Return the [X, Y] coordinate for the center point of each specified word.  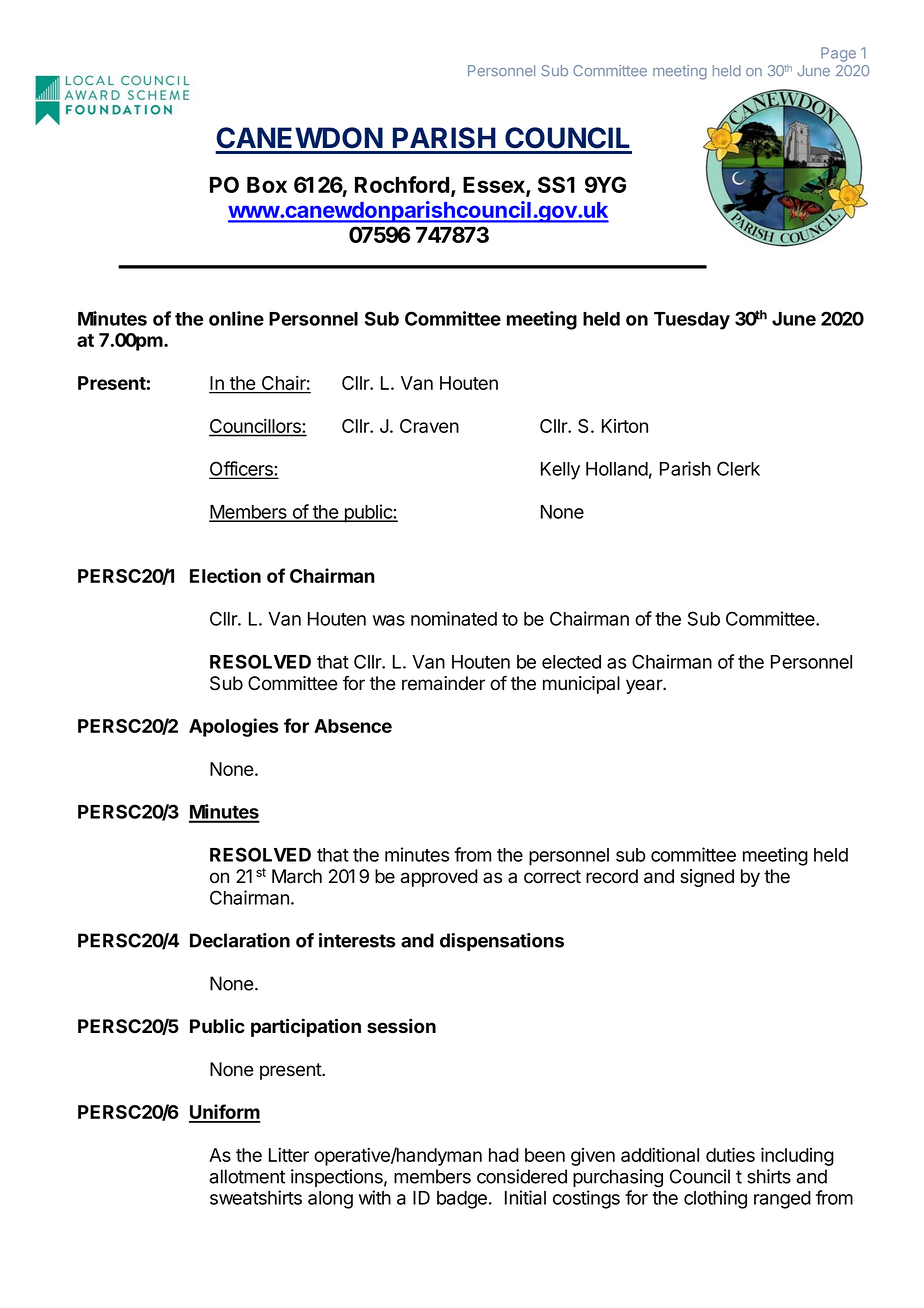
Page [838, 54]
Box [267, 185]
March [297, 876]
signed [707, 878]
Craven [429, 426]
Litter [289, 1154]
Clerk [738, 468]
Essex [495, 186]
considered [522, 1176]
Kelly [560, 471]
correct [552, 877]
